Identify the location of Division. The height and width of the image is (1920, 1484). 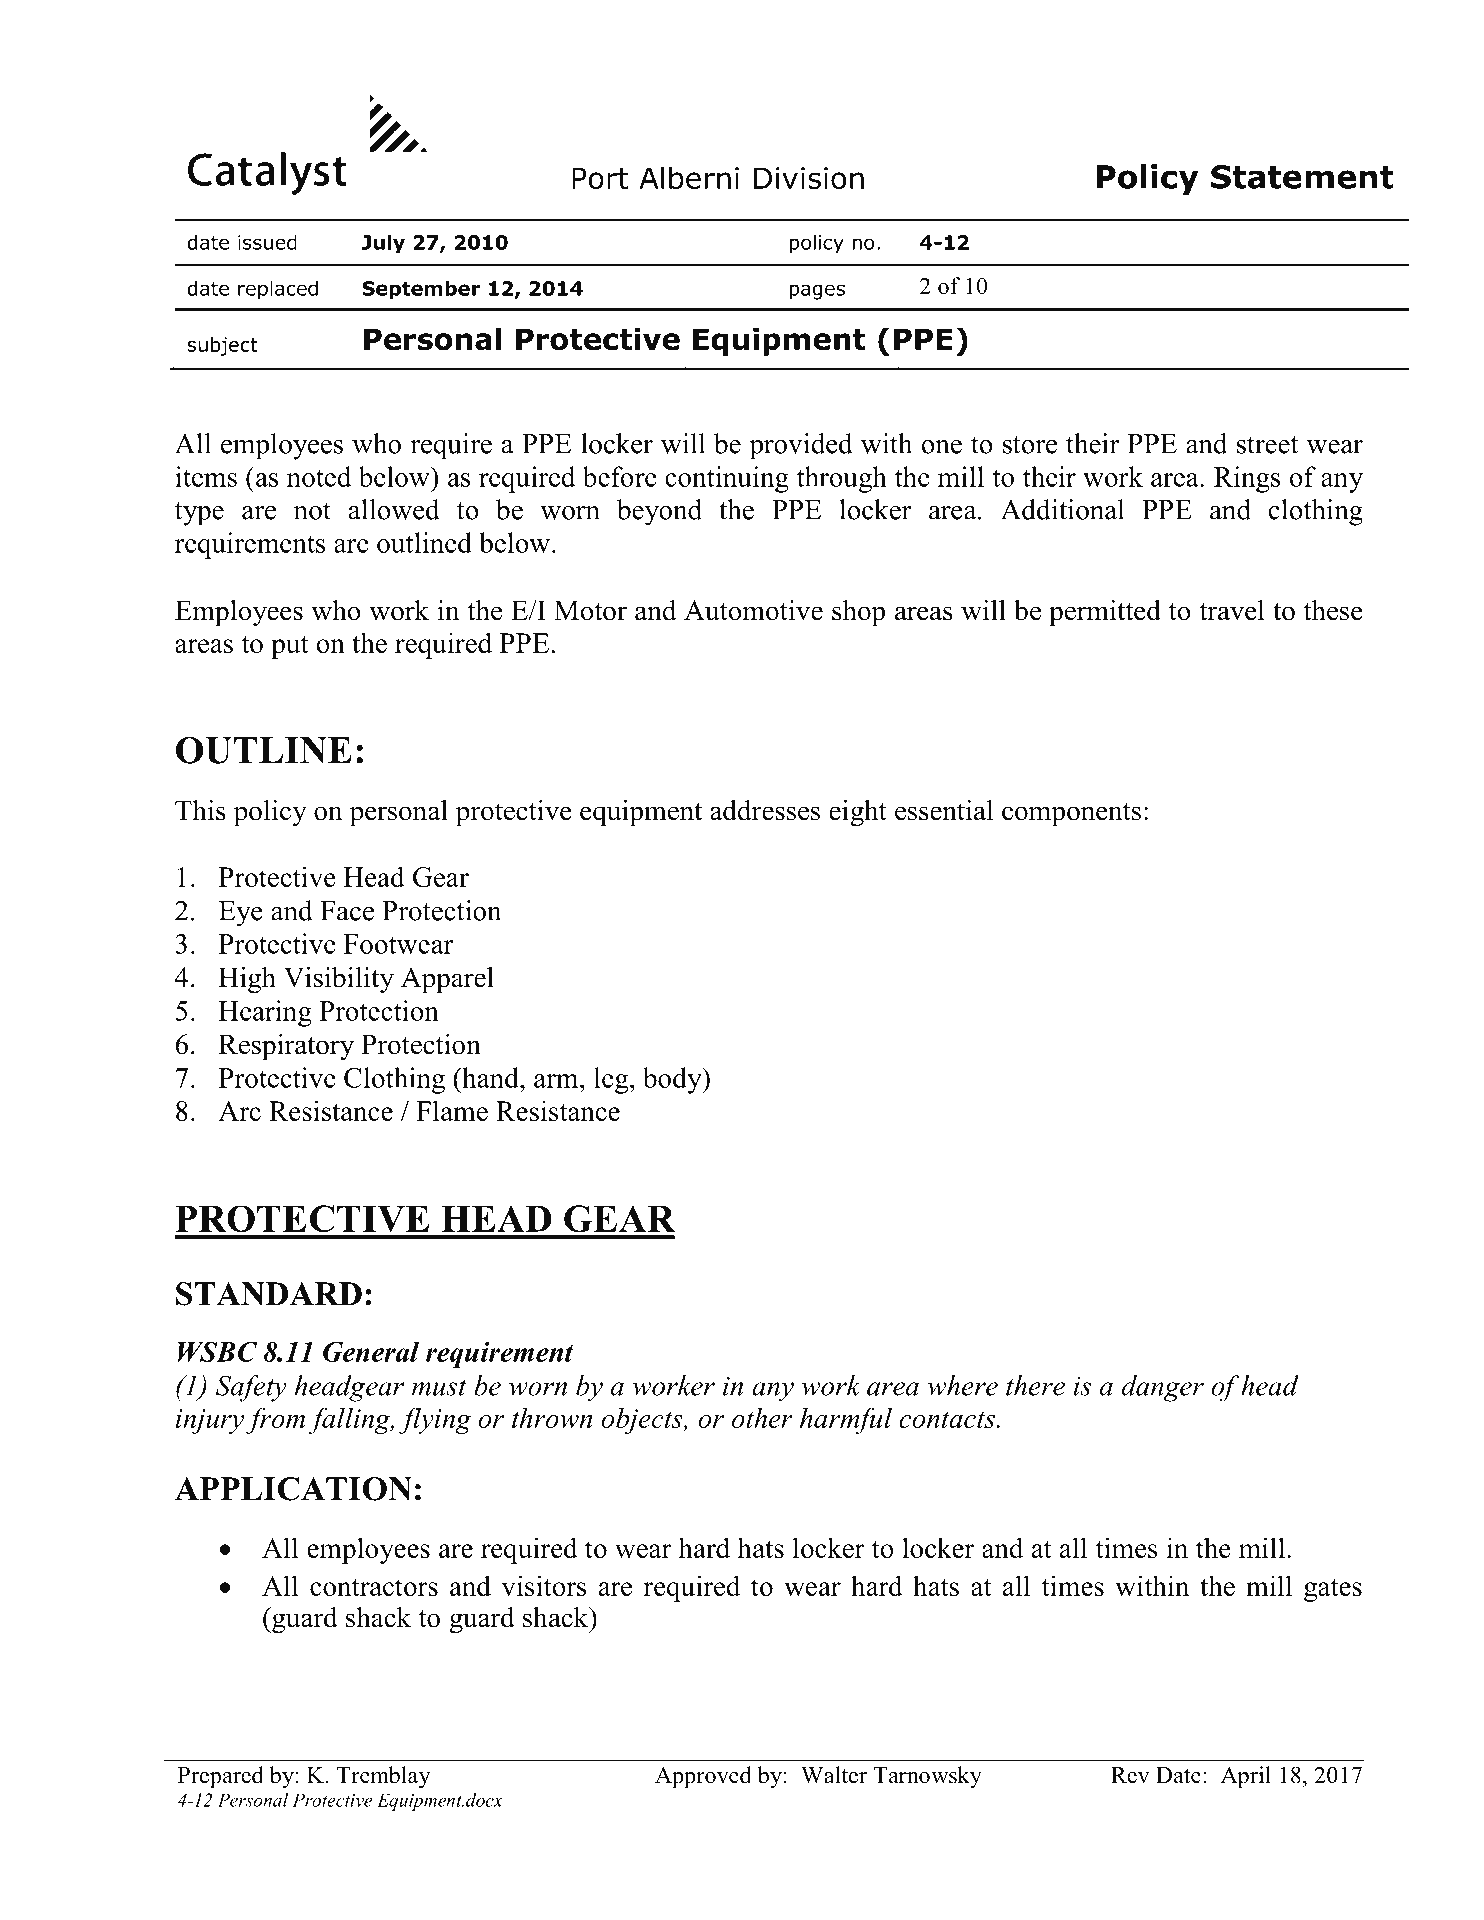
(809, 178).
